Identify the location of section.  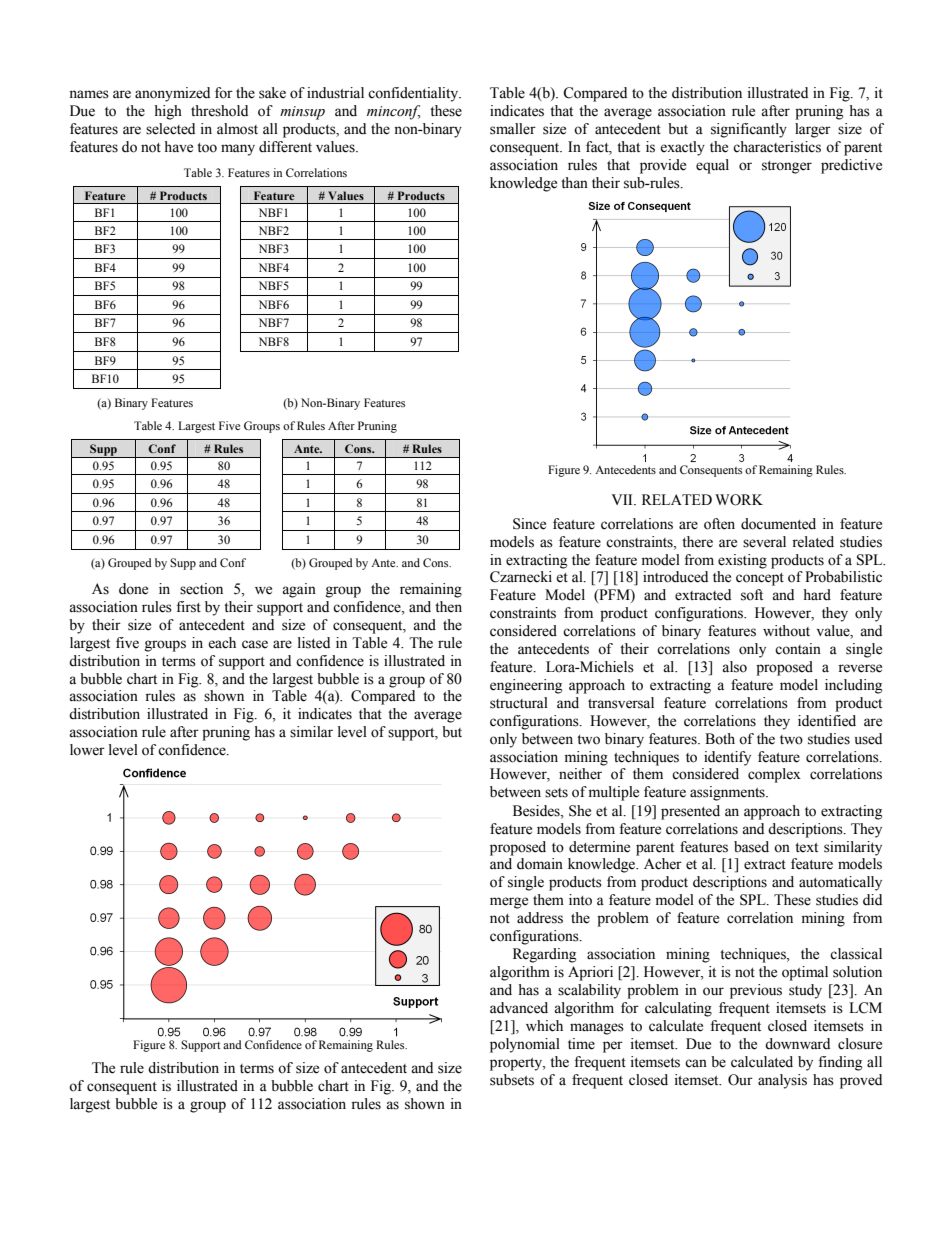
(201, 589).
